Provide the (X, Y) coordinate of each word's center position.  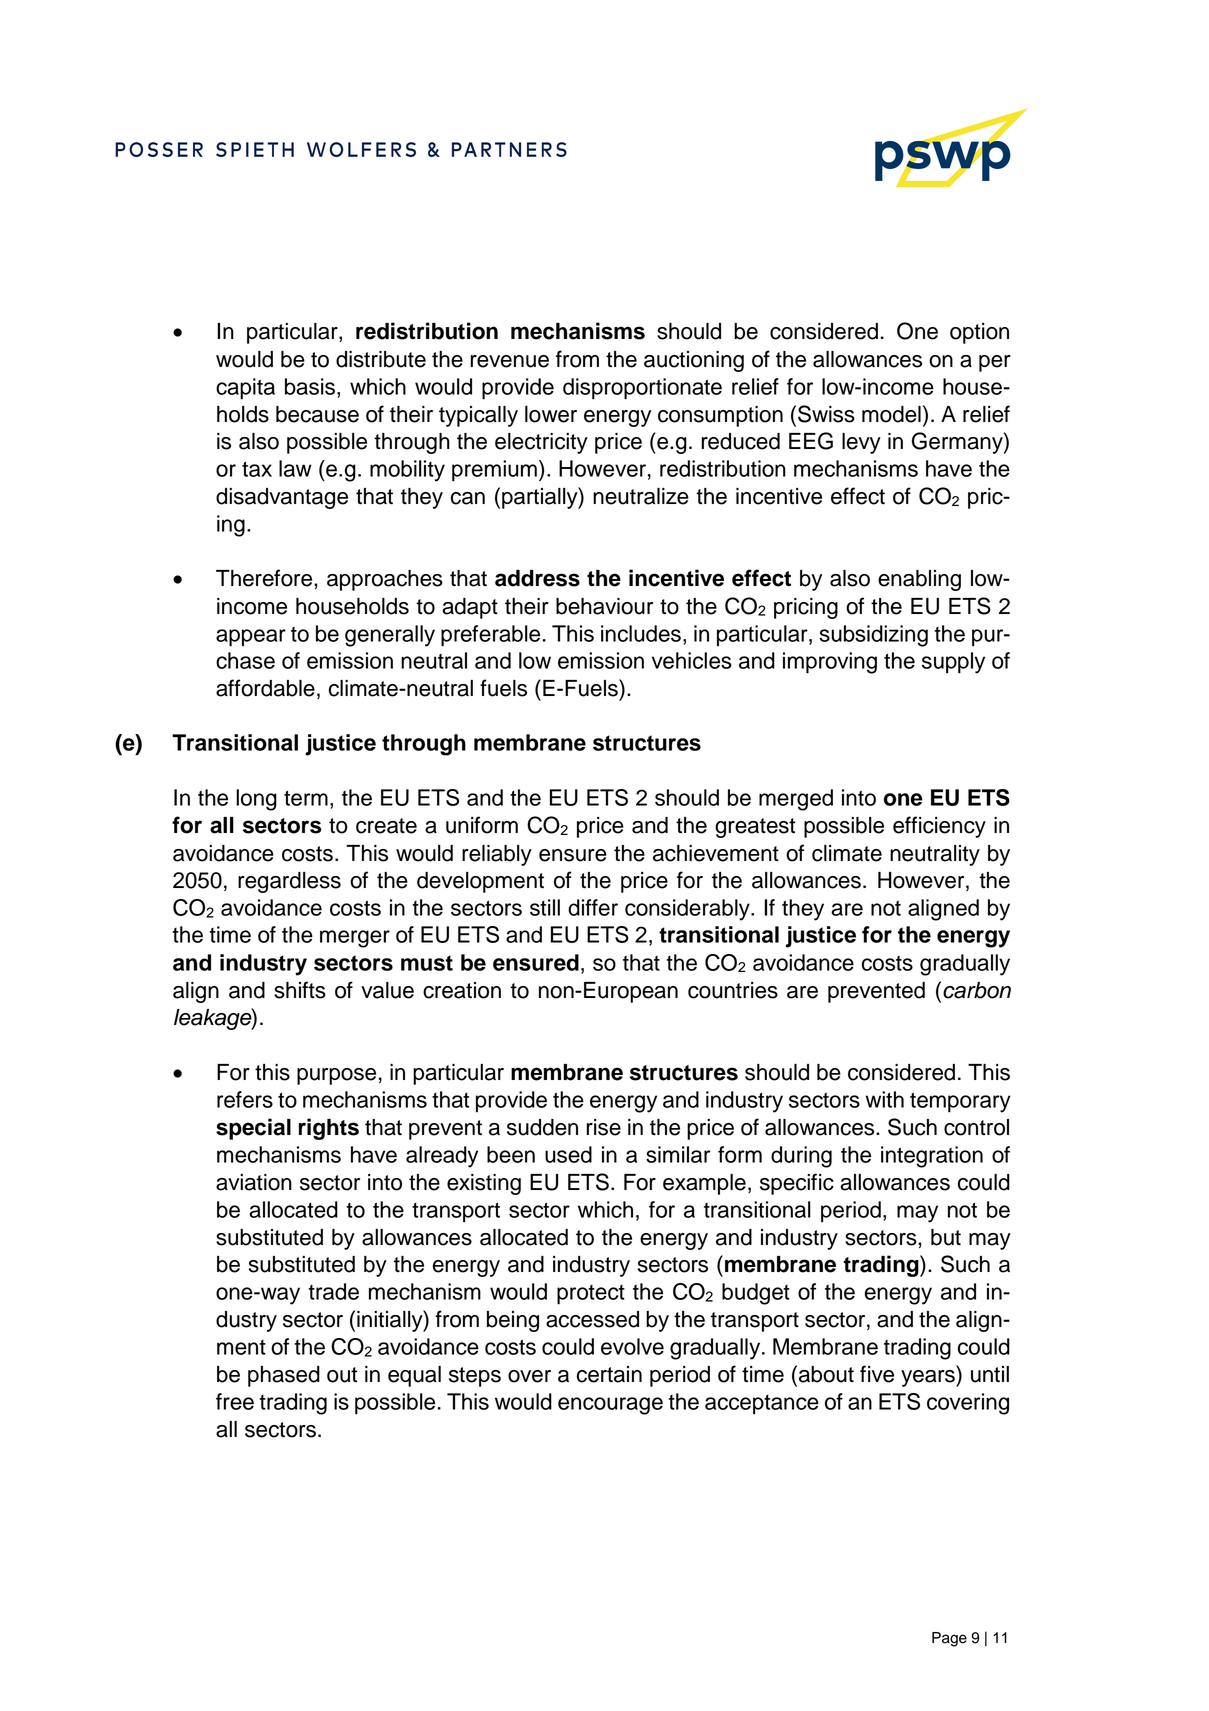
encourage (610, 1406)
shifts (300, 990)
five (877, 1374)
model (891, 414)
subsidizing (873, 636)
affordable (265, 688)
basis (310, 386)
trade (333, 1291)
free (235, 1401)
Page (949, 1639)
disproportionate (642, 389)
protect (591, 1295)
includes (641, 633)
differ (593, 907)
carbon (977, 990)
